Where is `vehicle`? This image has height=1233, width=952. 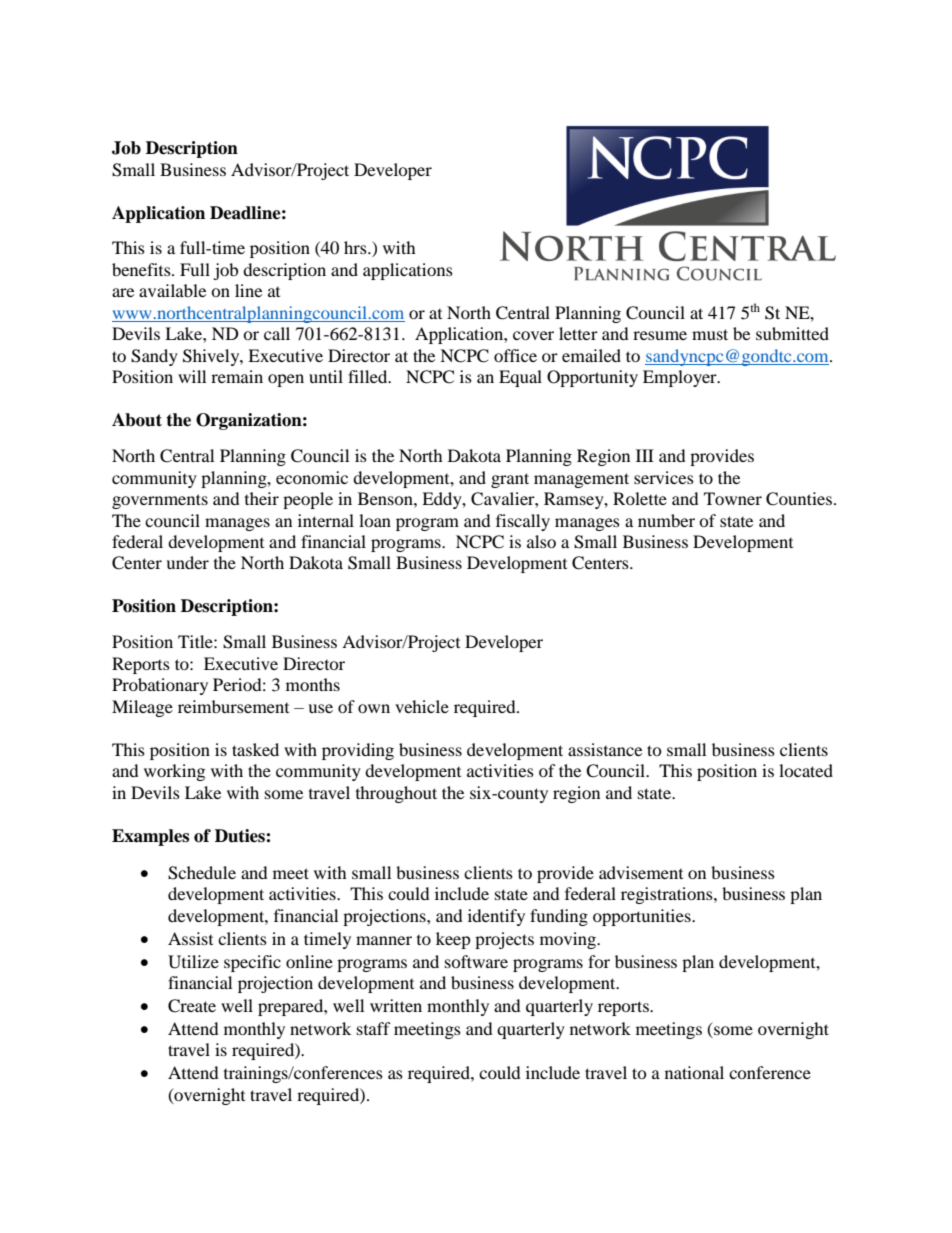 vehicle is located at coordinates (422, 706).
